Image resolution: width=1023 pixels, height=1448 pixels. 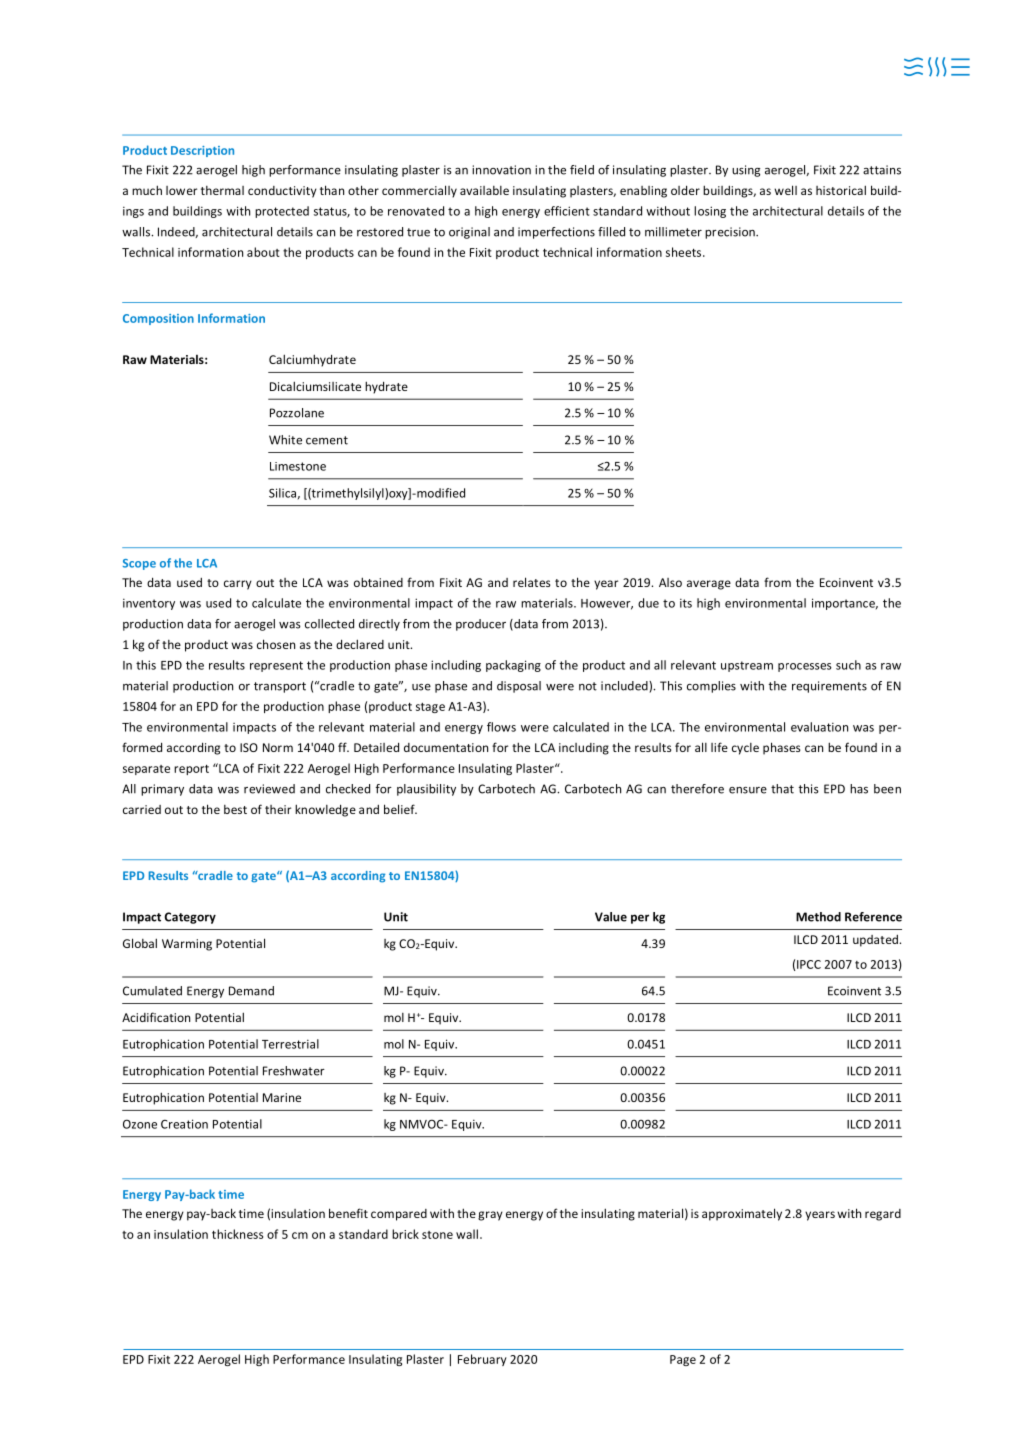 I want to click on White, so click(x=285, y=440).
